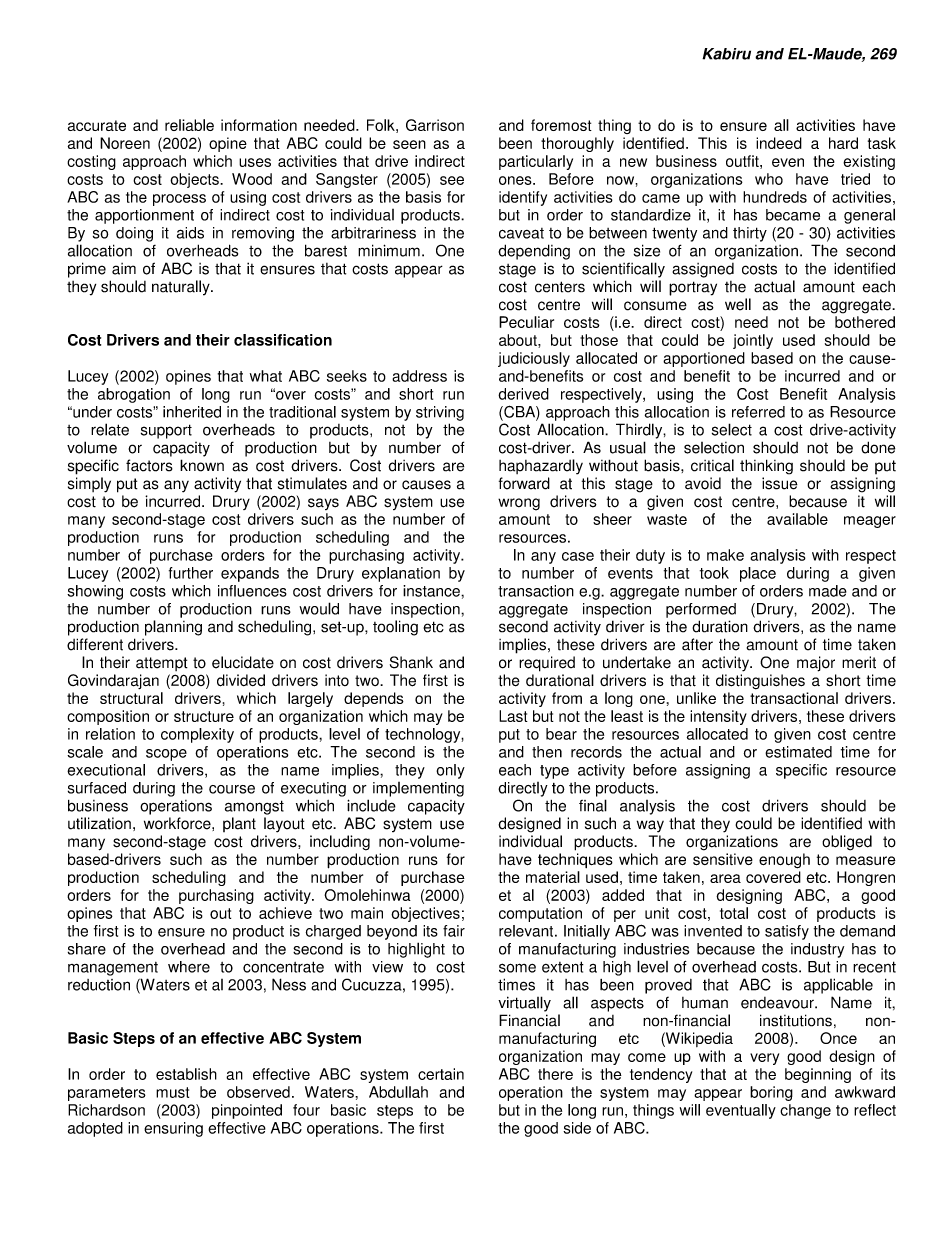 Image resolution: width=952 pixels, height=1233 pixels. Describe the element at coordinates (432, 591) in the screenshot. I see `instance` at that location.
